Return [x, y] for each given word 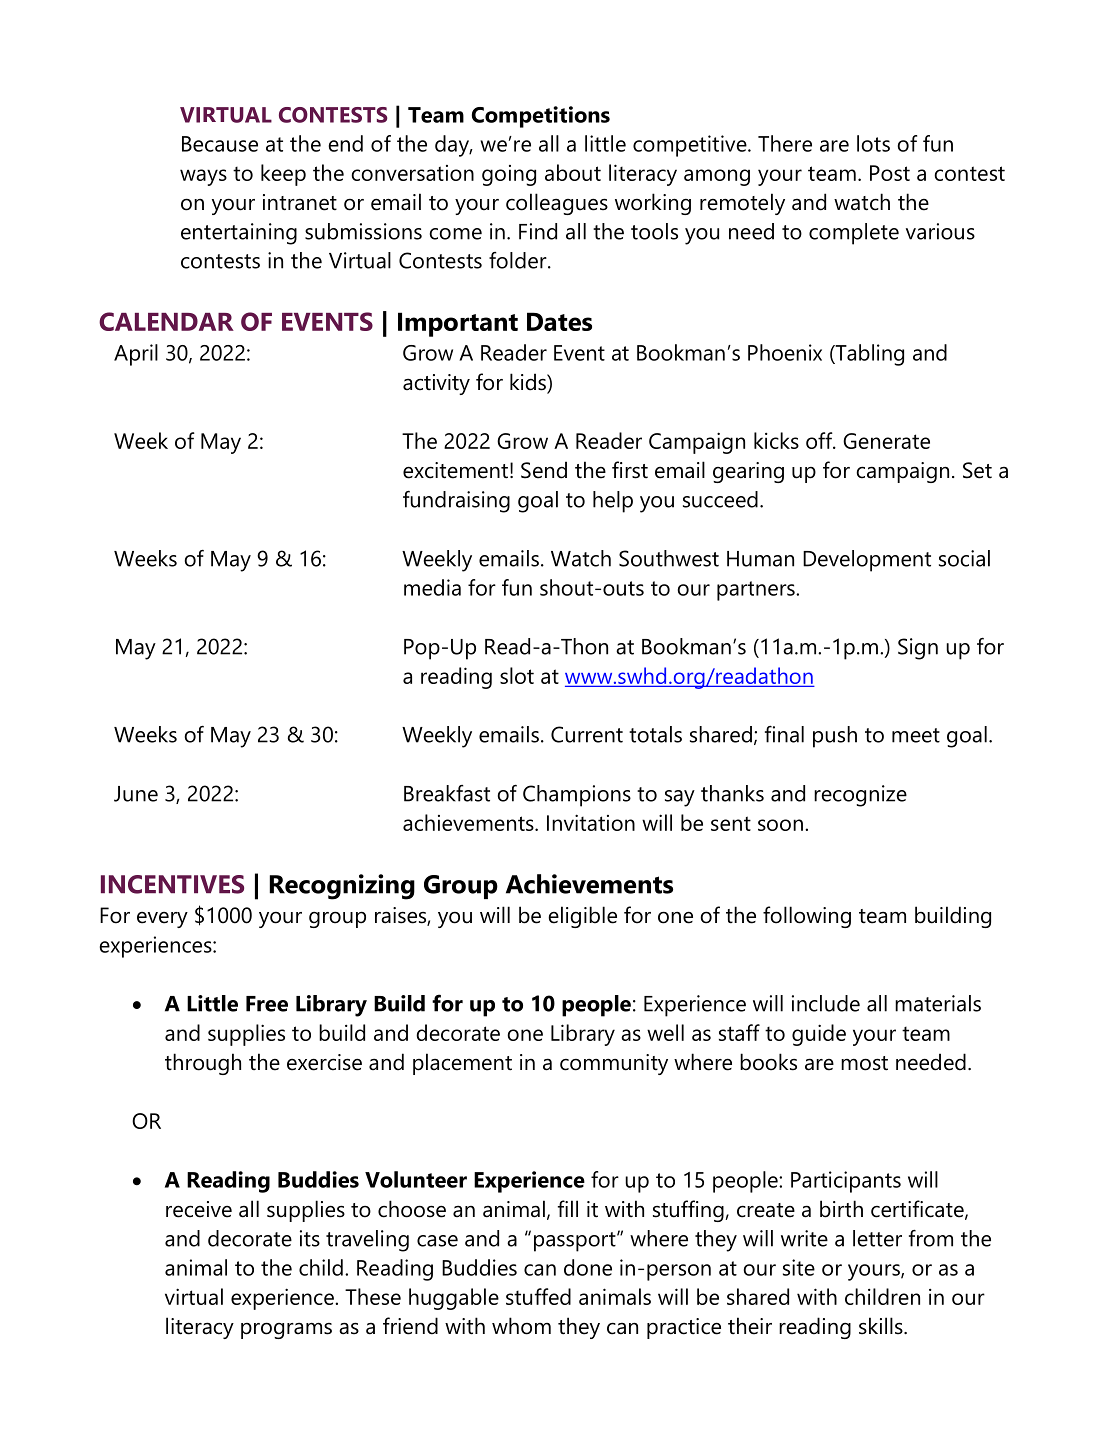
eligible [582, 917]
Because [220, 144]
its [310, 1238]
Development [867, 561]
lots [873, 143]
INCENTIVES [172, 884]
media [432, 587]
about [573, 172]
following [807, 917]
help [613, 502]
